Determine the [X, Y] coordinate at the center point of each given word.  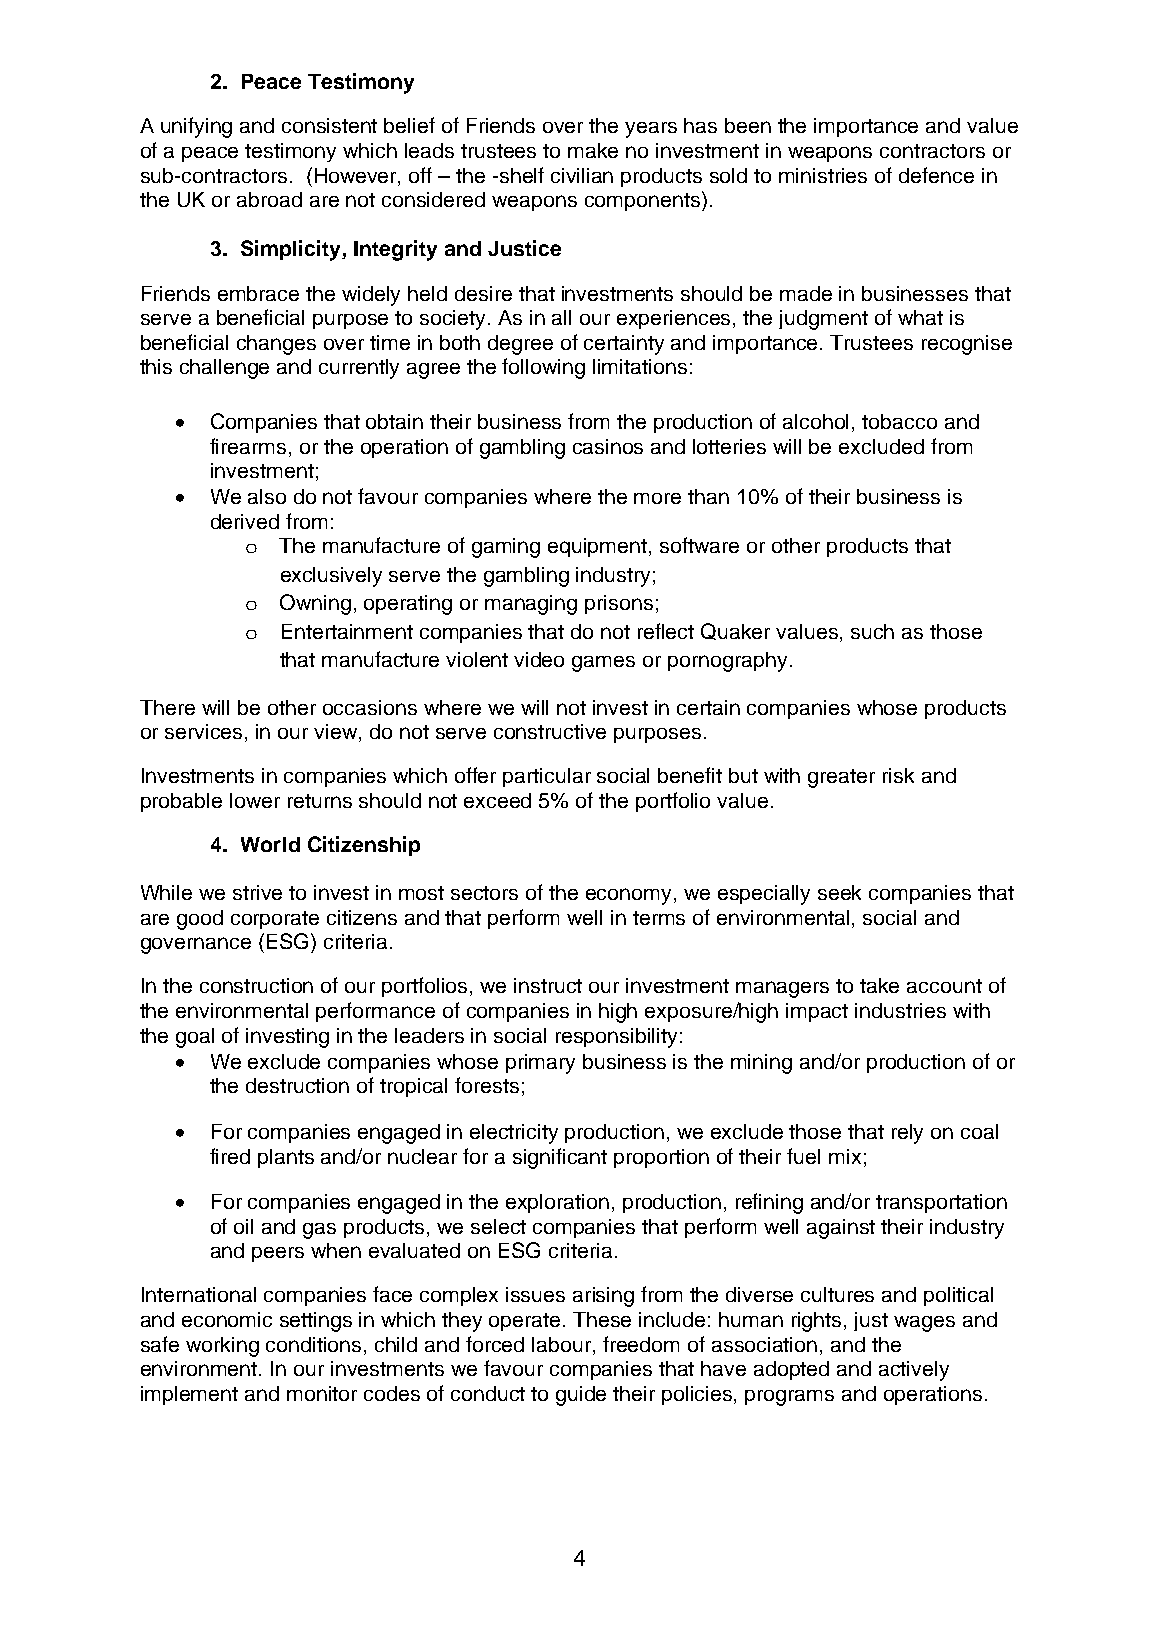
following [543, 368]
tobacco [899, 421]
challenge [224, 369]
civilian [582, 175]
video [539, 659]
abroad [269, 199]
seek [839, 892]
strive [257, 892]
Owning [315, 604]
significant [560, 1158]
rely [907, 1134]
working [222, 1347]
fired [230, 1156]
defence [936, 175]
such [872, 631]
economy [630, 896]
